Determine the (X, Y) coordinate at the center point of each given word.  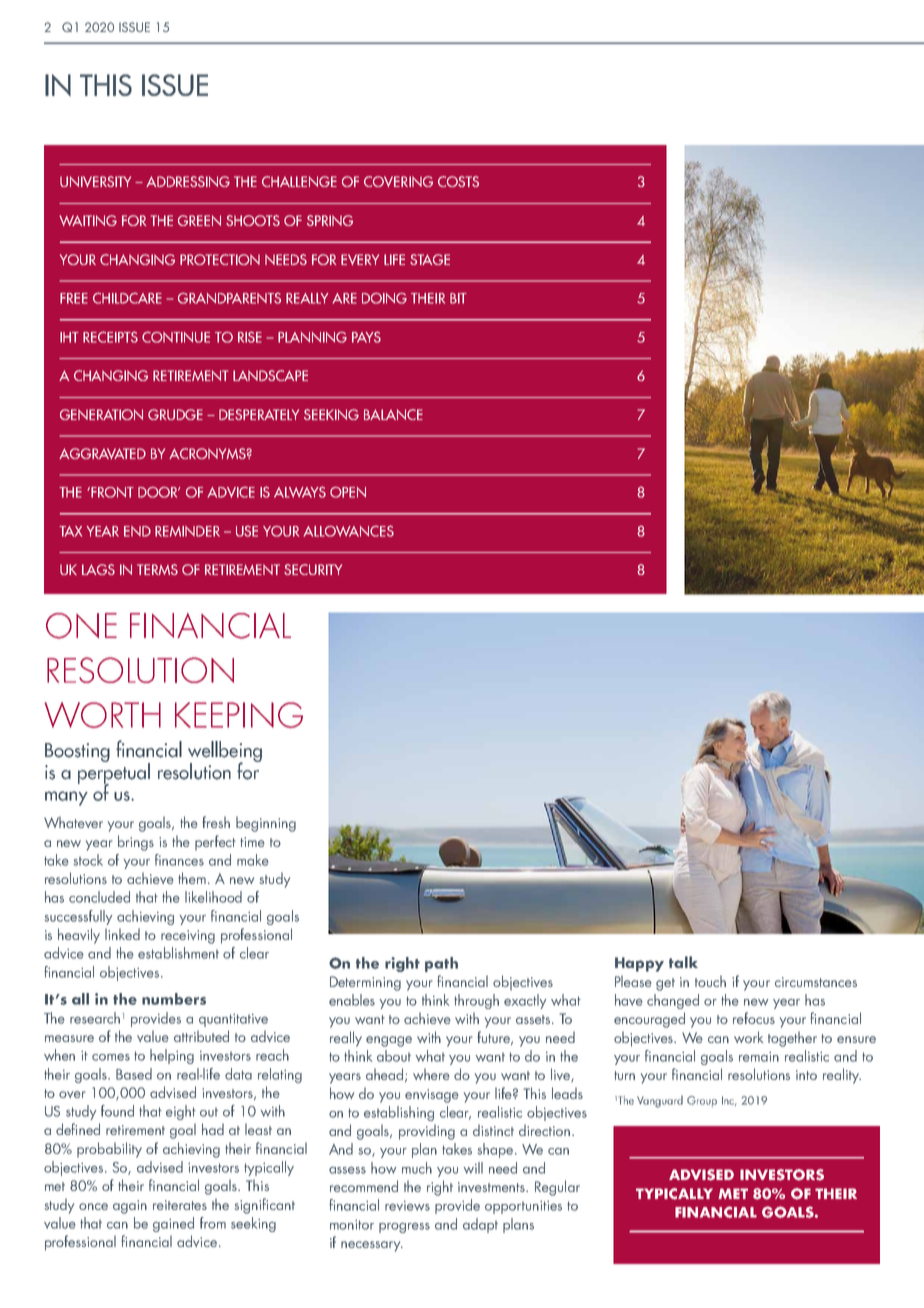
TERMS (157, 569)
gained (173, 1224)
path (441, 964)
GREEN (199, 220)
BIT (458, 298)
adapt (480, 1225)
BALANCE (393, 414)
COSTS (458, 181)
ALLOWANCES (348, 531)
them (192, 878)
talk (683, 962)
